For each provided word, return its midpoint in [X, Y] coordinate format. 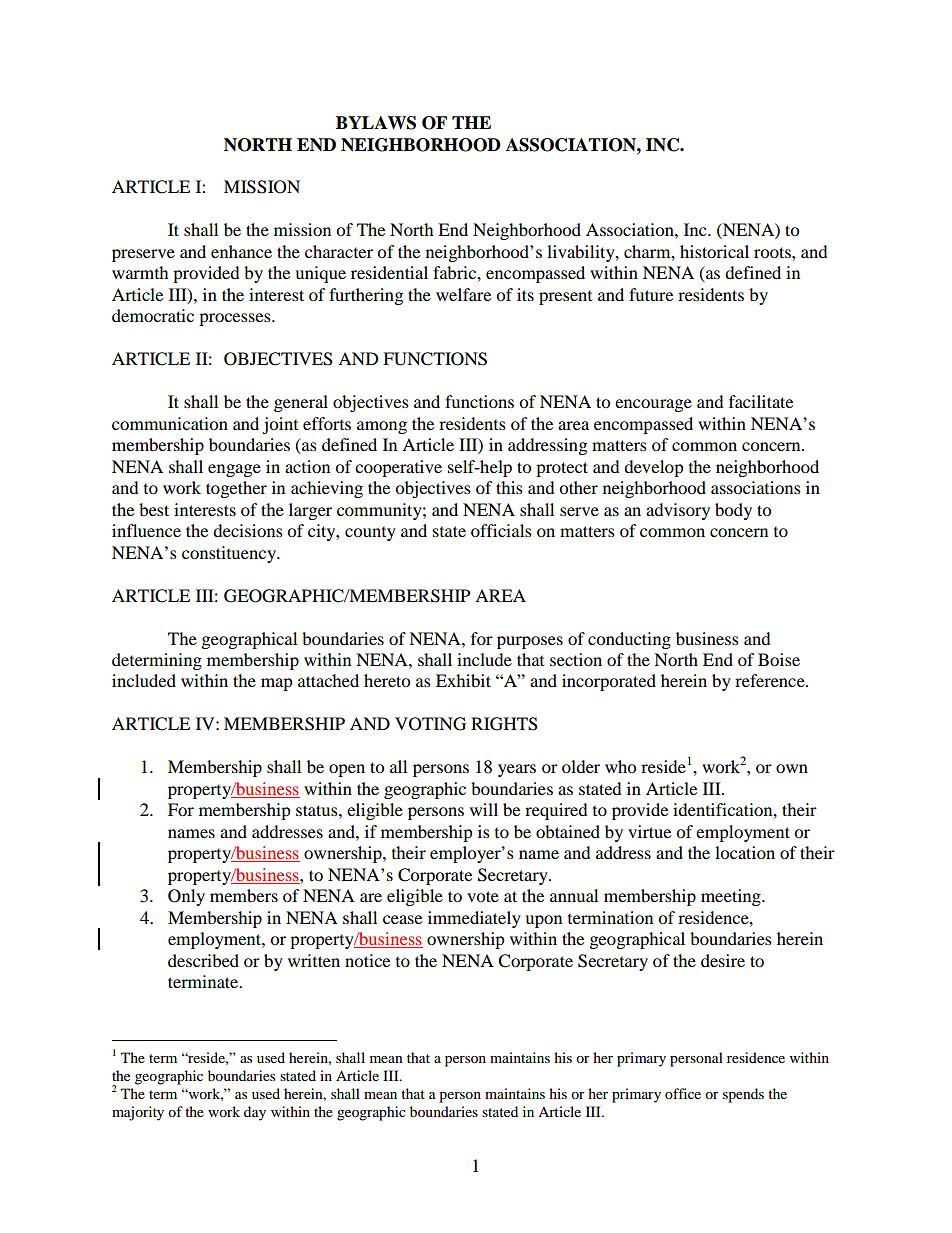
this [509, 487]
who [620, 766]
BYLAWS [376, 123]
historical [714, 251]
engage [234, 470]
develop [653, 468]
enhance [241, 251]
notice [367, 960]
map [276, 684]
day [255, 1113]
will [484, 809]
